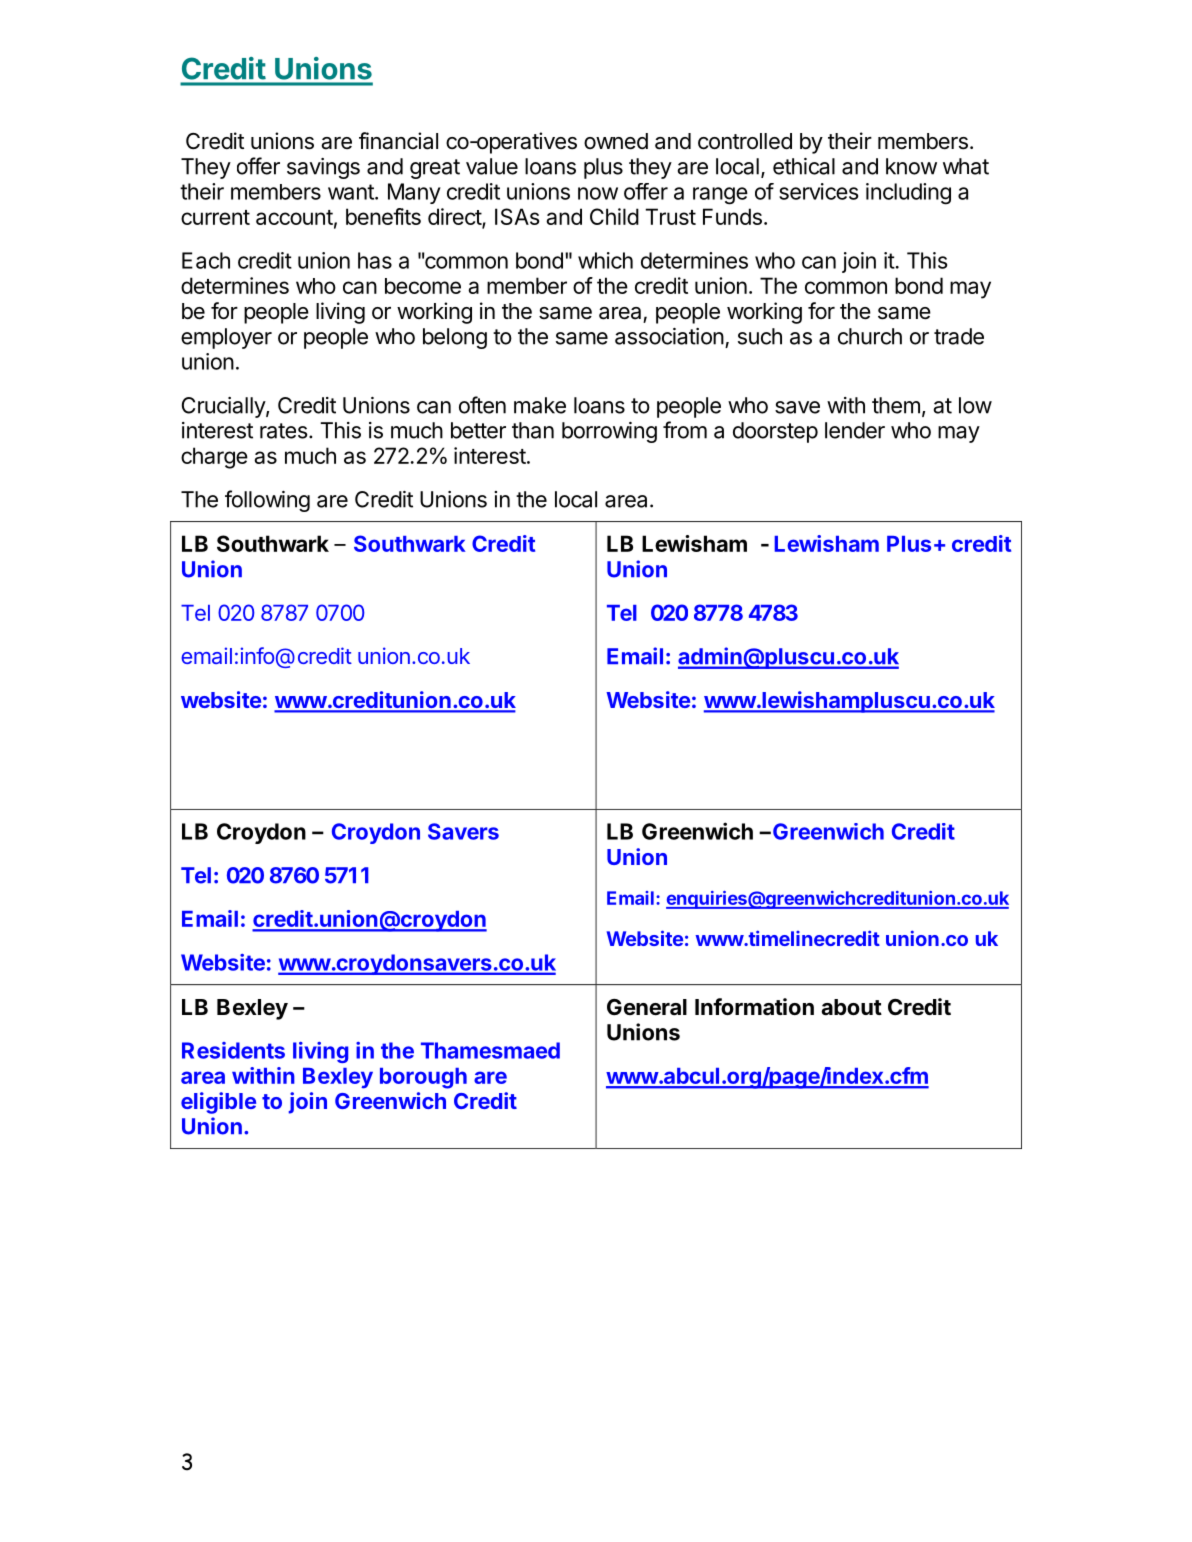 The width and height of the image is (1192, 1542). I want to click on borrowing, so click(609, 432).
